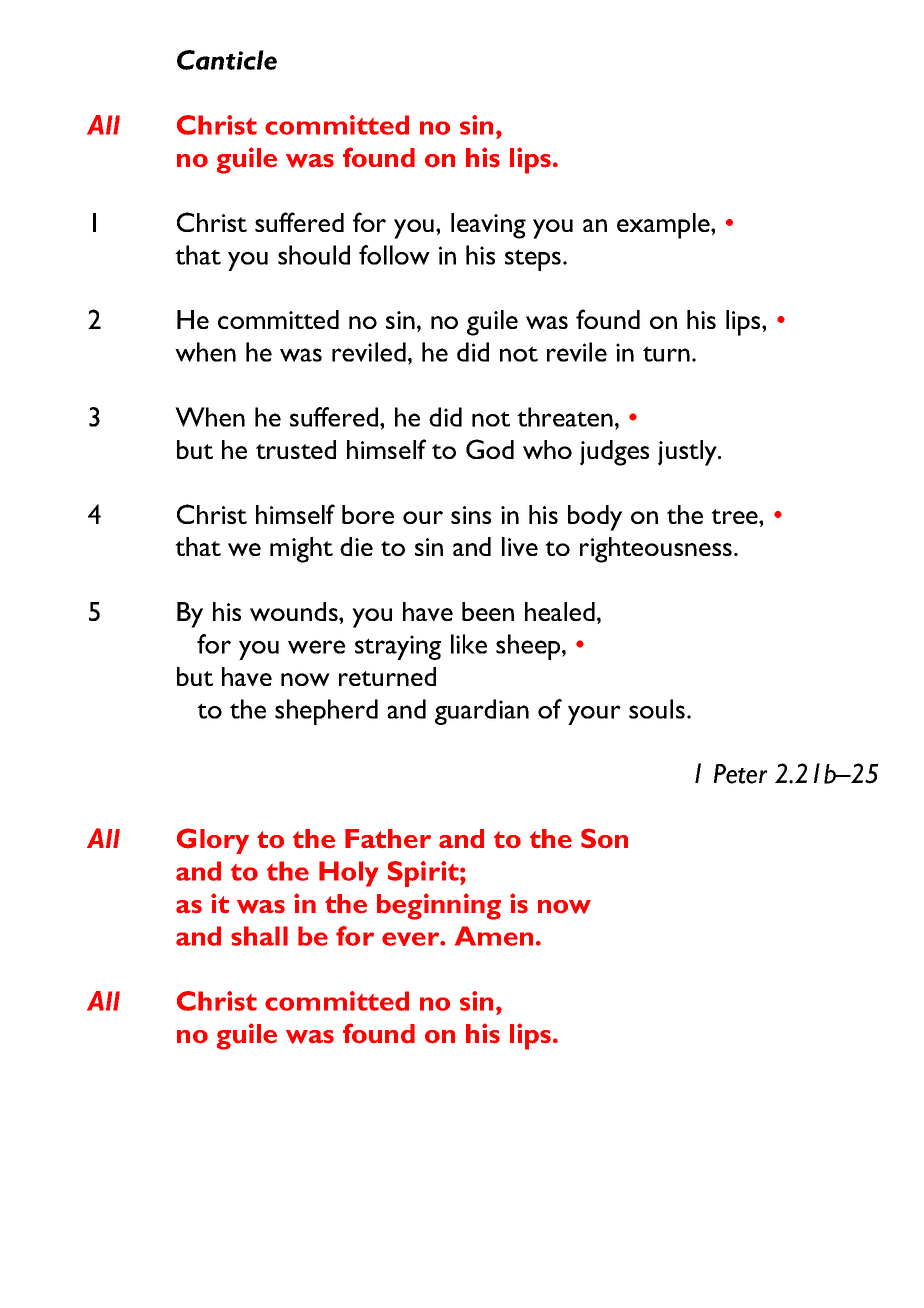 This screenshot has width=924, height=1308. What do you see at coordinates (482, 712) in the screenshot?
I see `guardian` at bounding box center [482, 712].
